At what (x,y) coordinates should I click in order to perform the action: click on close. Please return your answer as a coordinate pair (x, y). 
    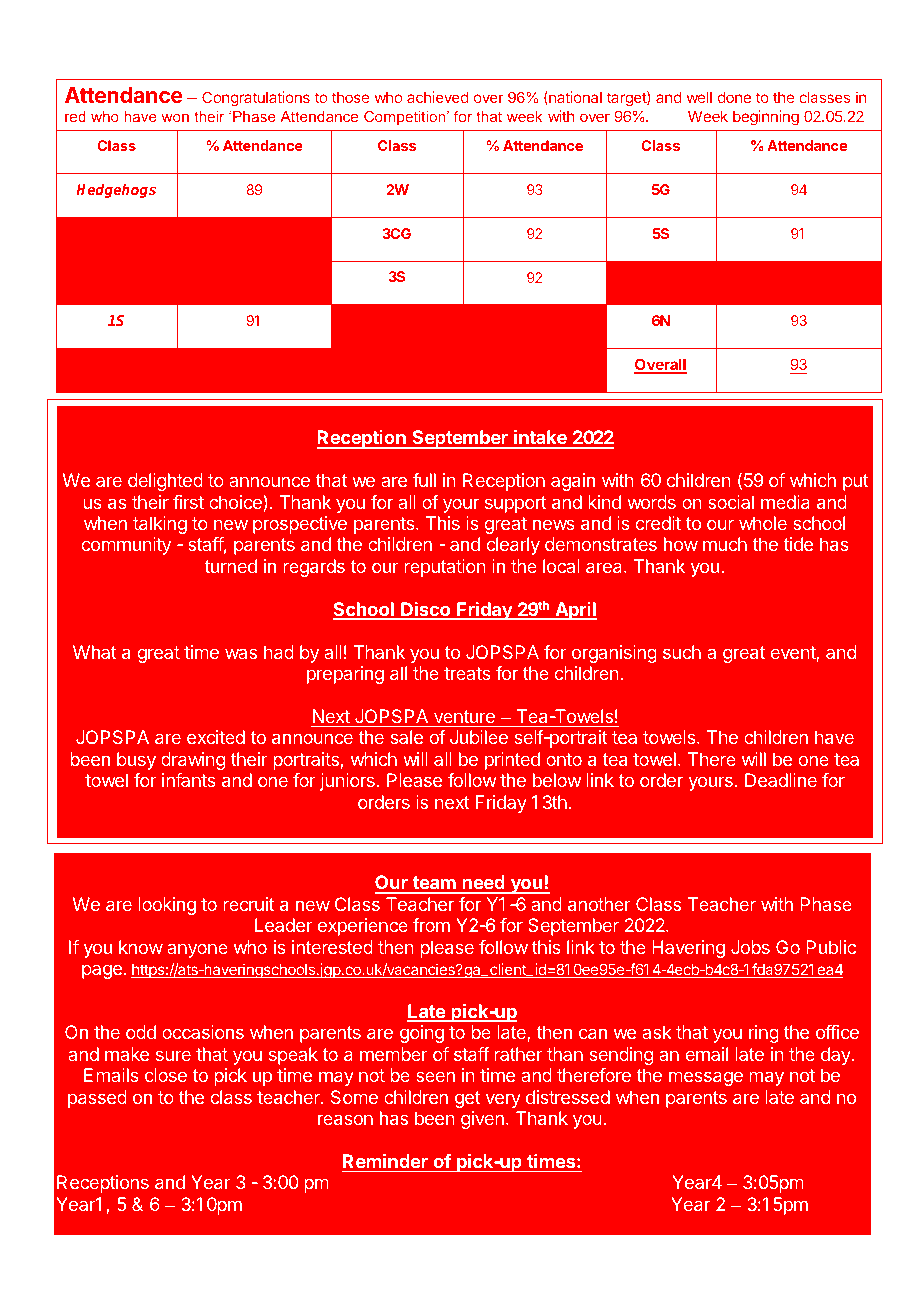
    Looking at the image, I should click on (166, 1075).
